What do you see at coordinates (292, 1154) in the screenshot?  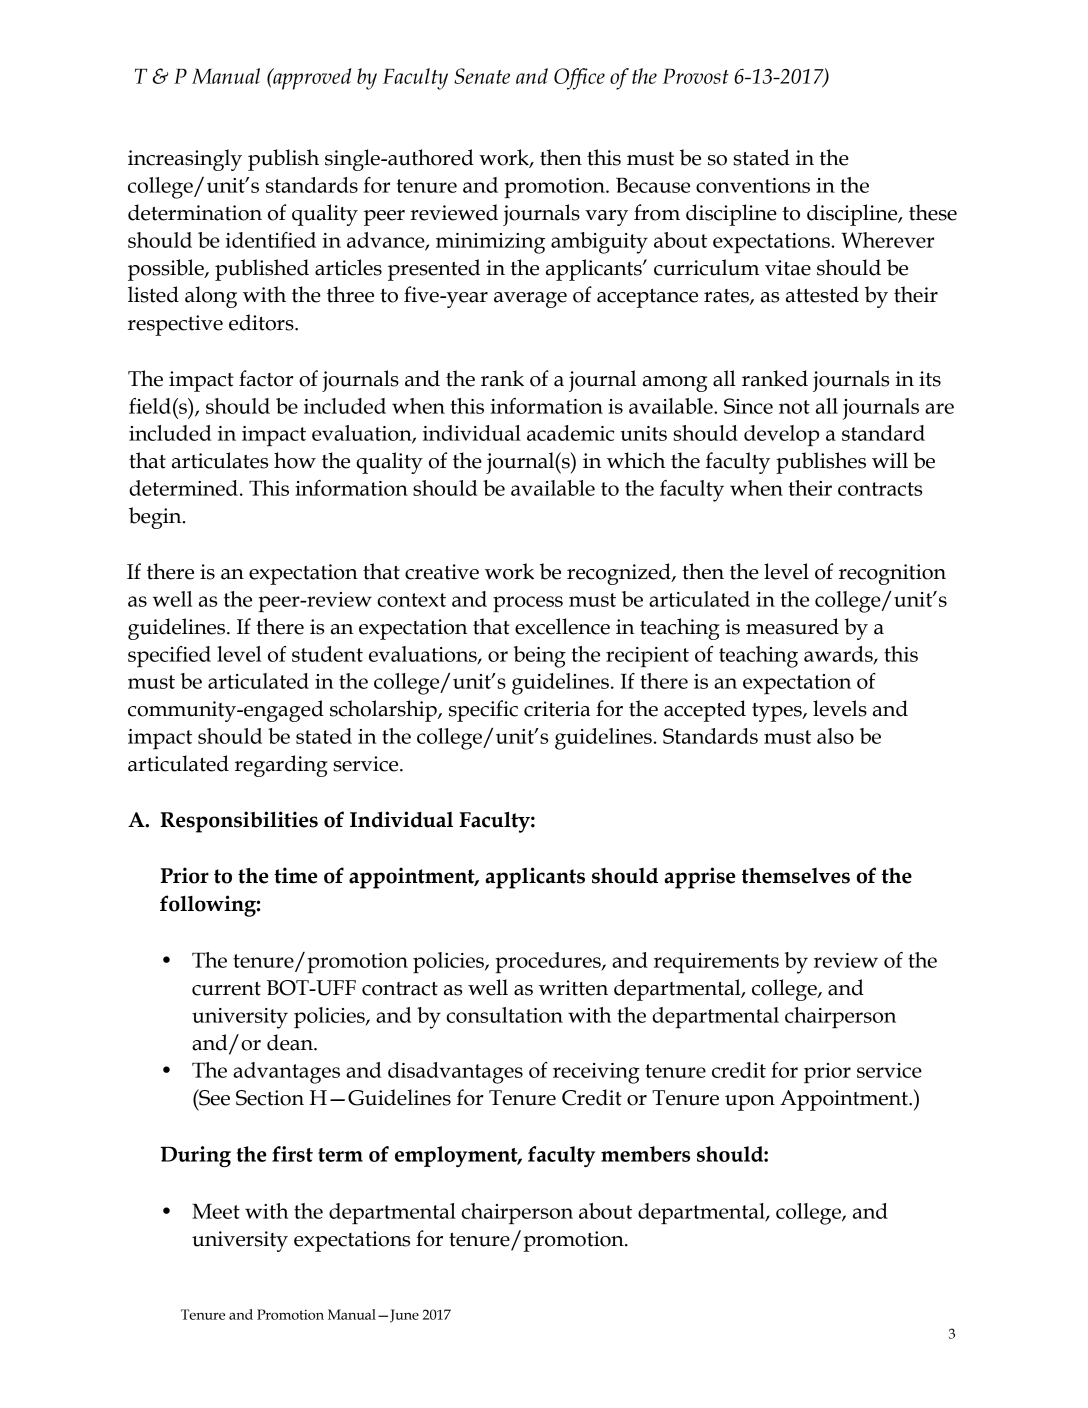 I see `first` at bounding box center [292, 1154].
